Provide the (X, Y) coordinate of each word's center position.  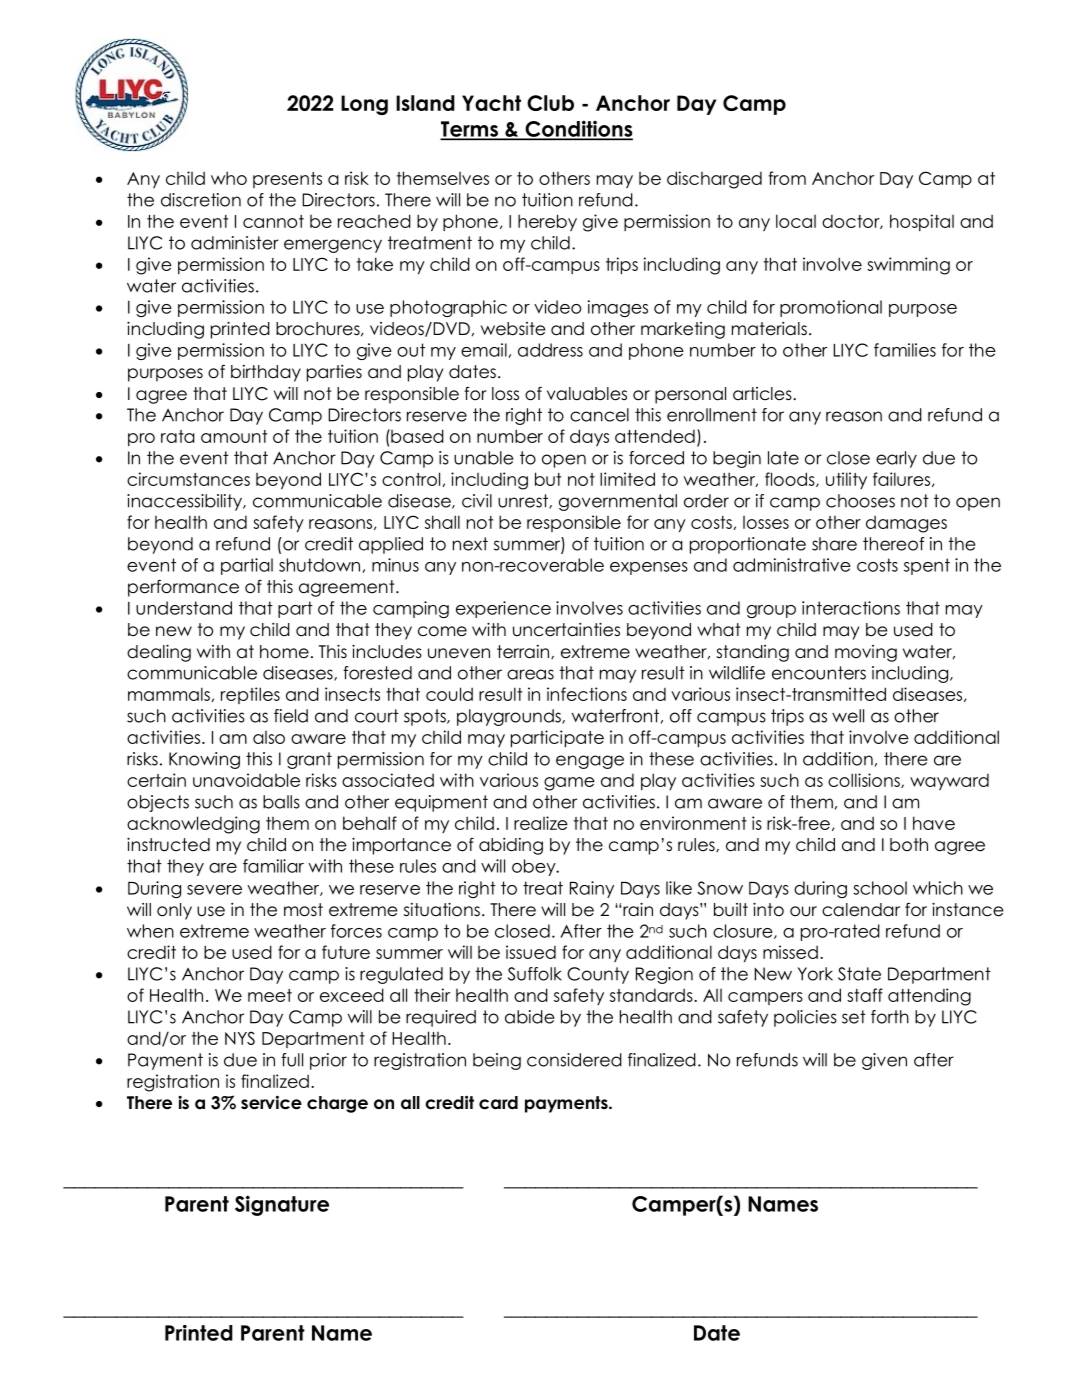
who (229, 178)
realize (541, 823)
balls (281, 802)
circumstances (188, 479)
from (787, 178)
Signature (282, 1205)
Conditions (578, 129)
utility (846, 480)
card (498, 1103)
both (909, 845)
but (548, 479)
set (854, 1017)
